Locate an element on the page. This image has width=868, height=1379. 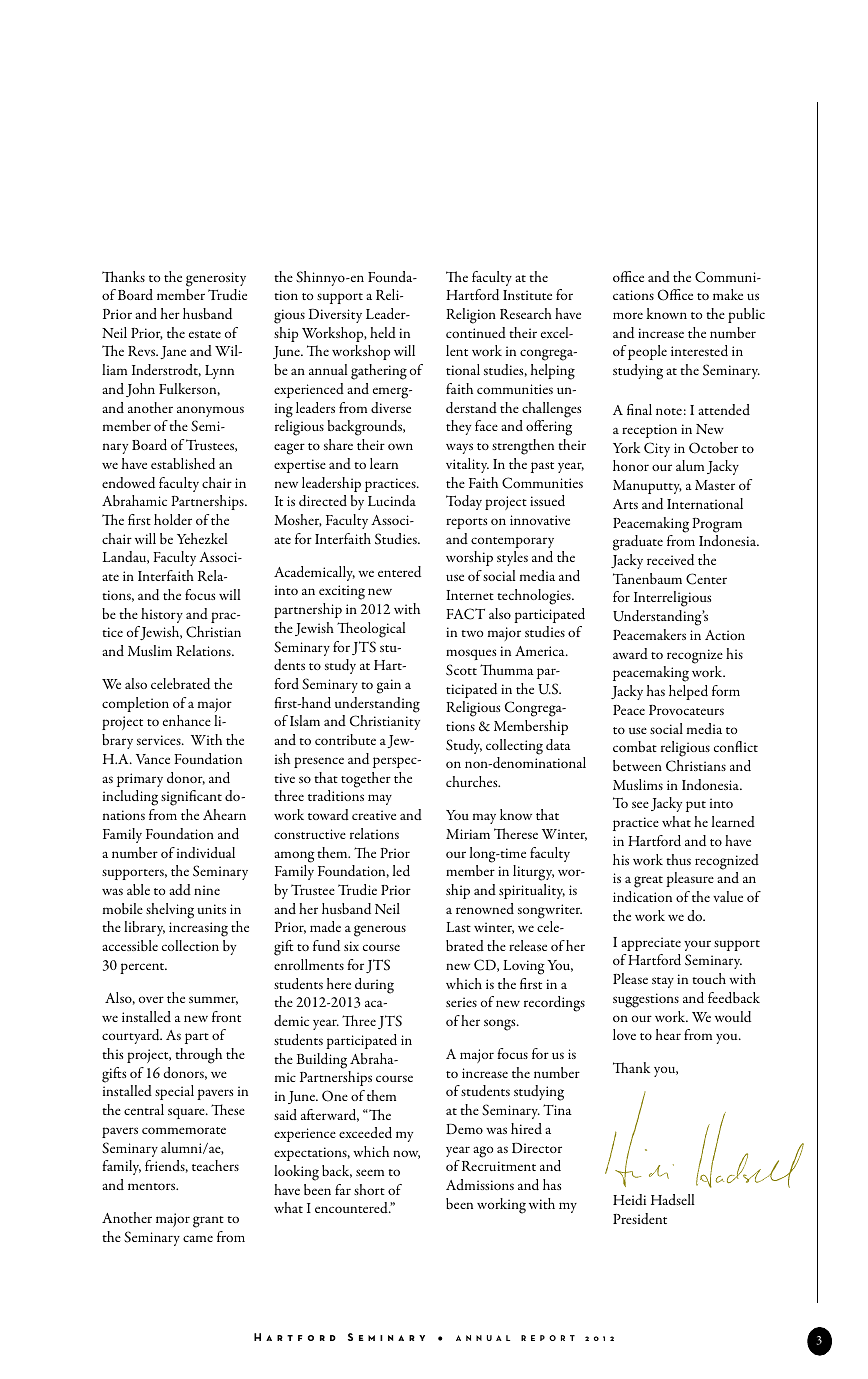
Tanenbaum is located at coordinates (647, 578).
